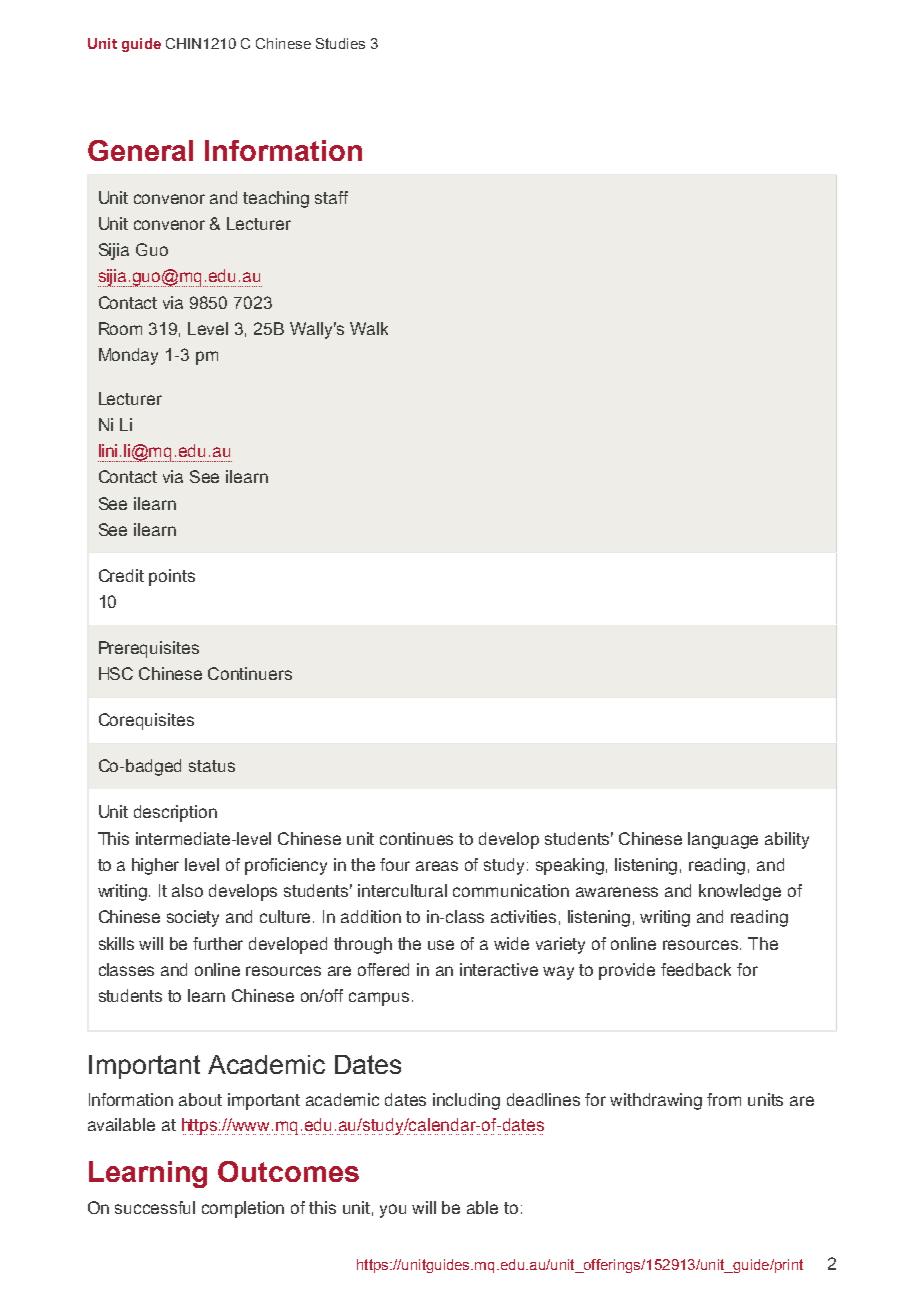 Image resolution: width=924 pixels, height=1308 pixels. What do you see at coordinates (723, 840) in the screenshot?
I see `language` at bounding box center [723, 840].
